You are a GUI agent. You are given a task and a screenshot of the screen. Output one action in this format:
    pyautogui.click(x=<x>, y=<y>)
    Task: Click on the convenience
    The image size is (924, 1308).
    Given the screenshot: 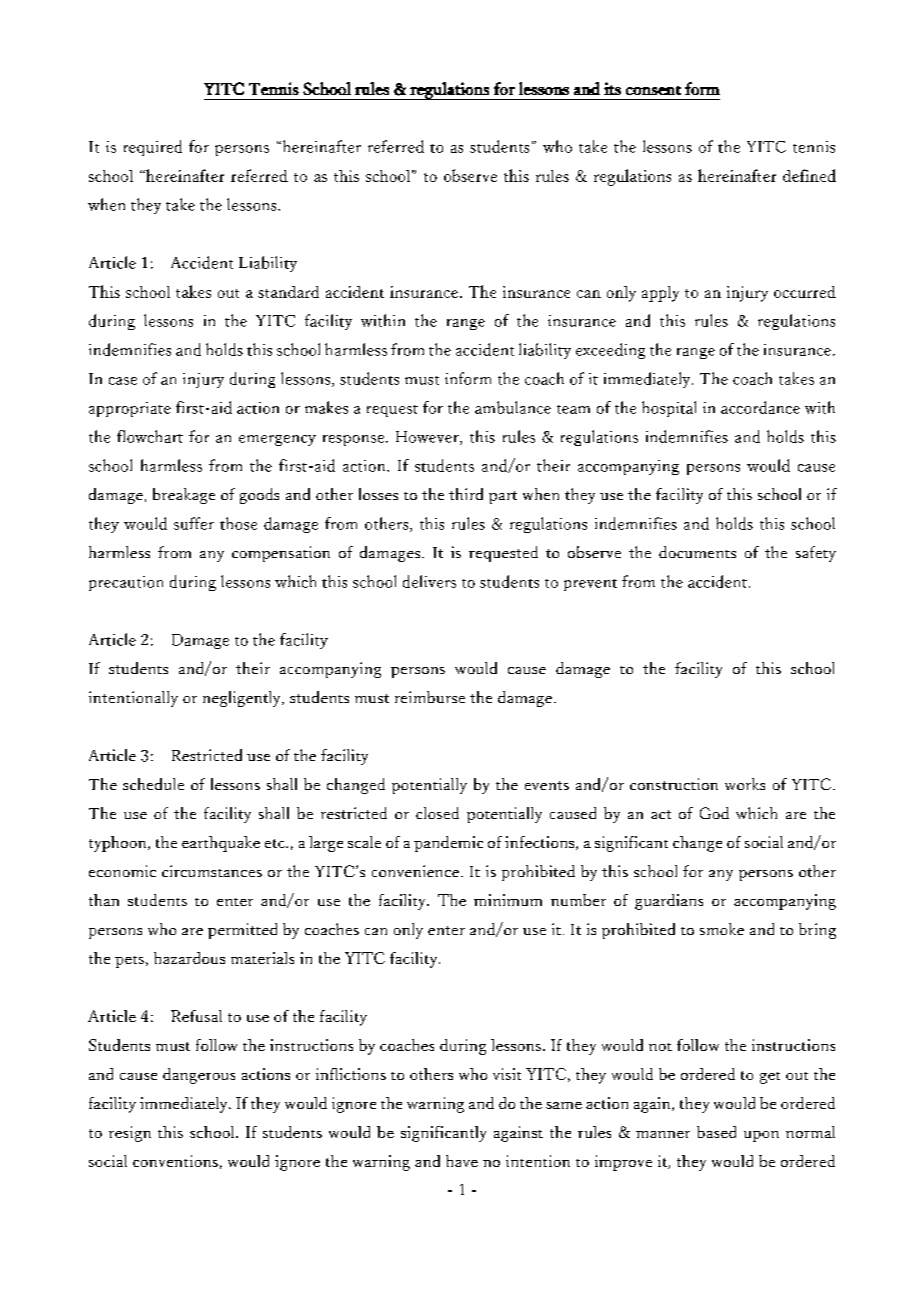 What is the action you would take?
    pyautogui.click(x=415, y=871)
